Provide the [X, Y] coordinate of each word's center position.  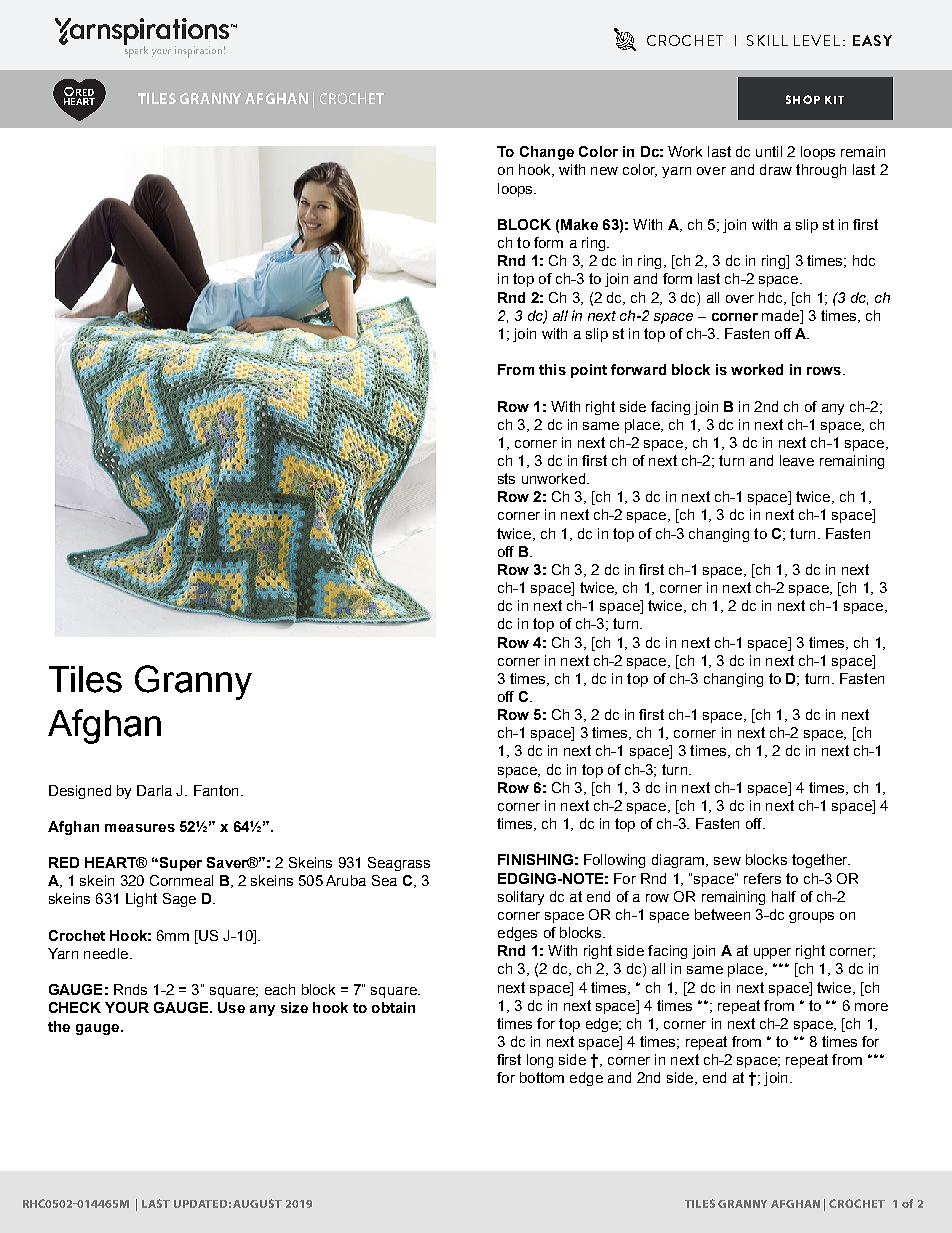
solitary [521, 898]
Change [547, 153]
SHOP [803, 99]
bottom [542, 1077]
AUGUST [257, 1203]
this [552, 369]
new [604, 171]
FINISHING [535, 859]
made [782, 315]
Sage [179, 900]
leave [797, 460]
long [540, 1061]
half [784, 896]
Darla [154, 790]
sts [506, 478]
